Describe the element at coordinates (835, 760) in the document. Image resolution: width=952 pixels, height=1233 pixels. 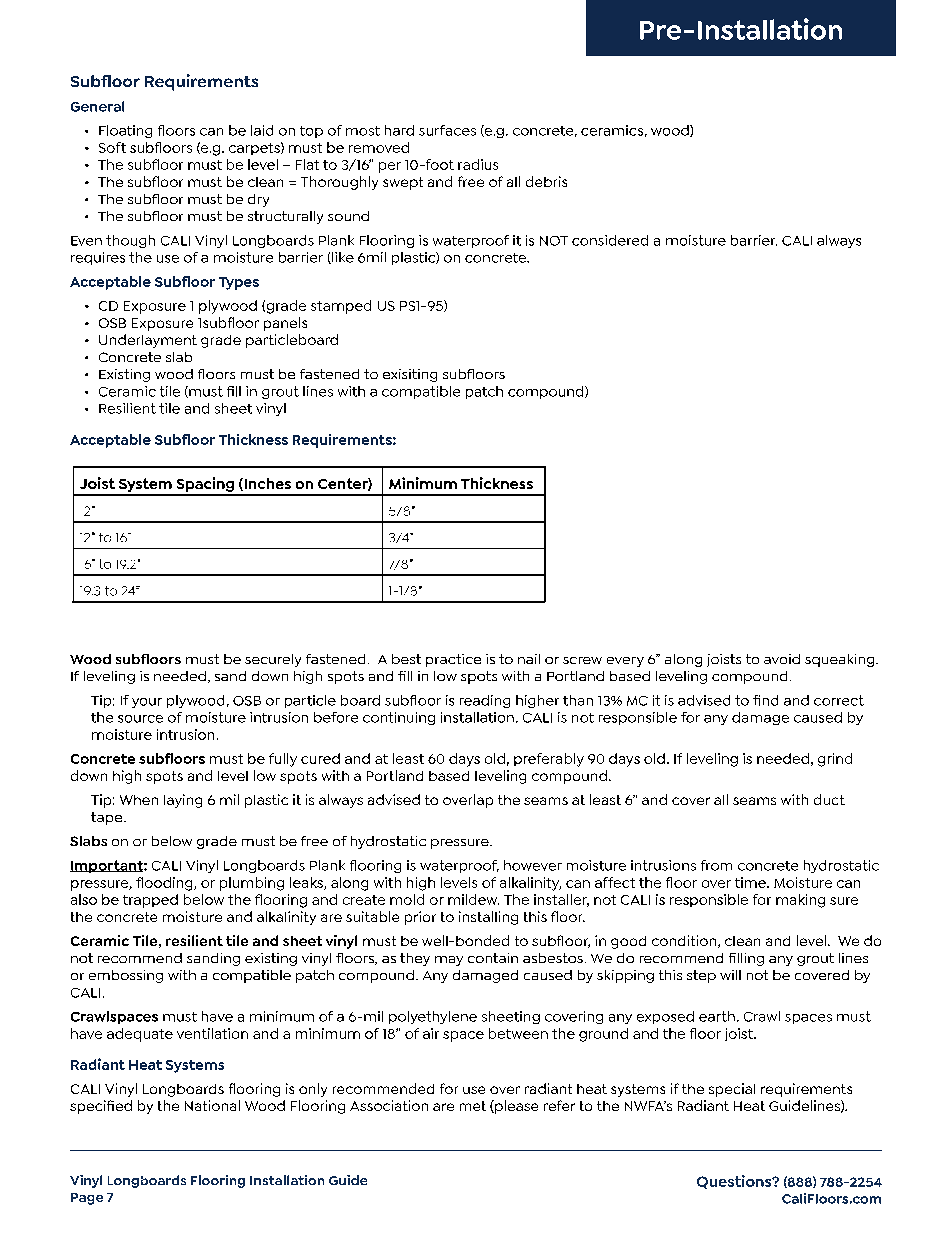
I see `grind` at that location.
